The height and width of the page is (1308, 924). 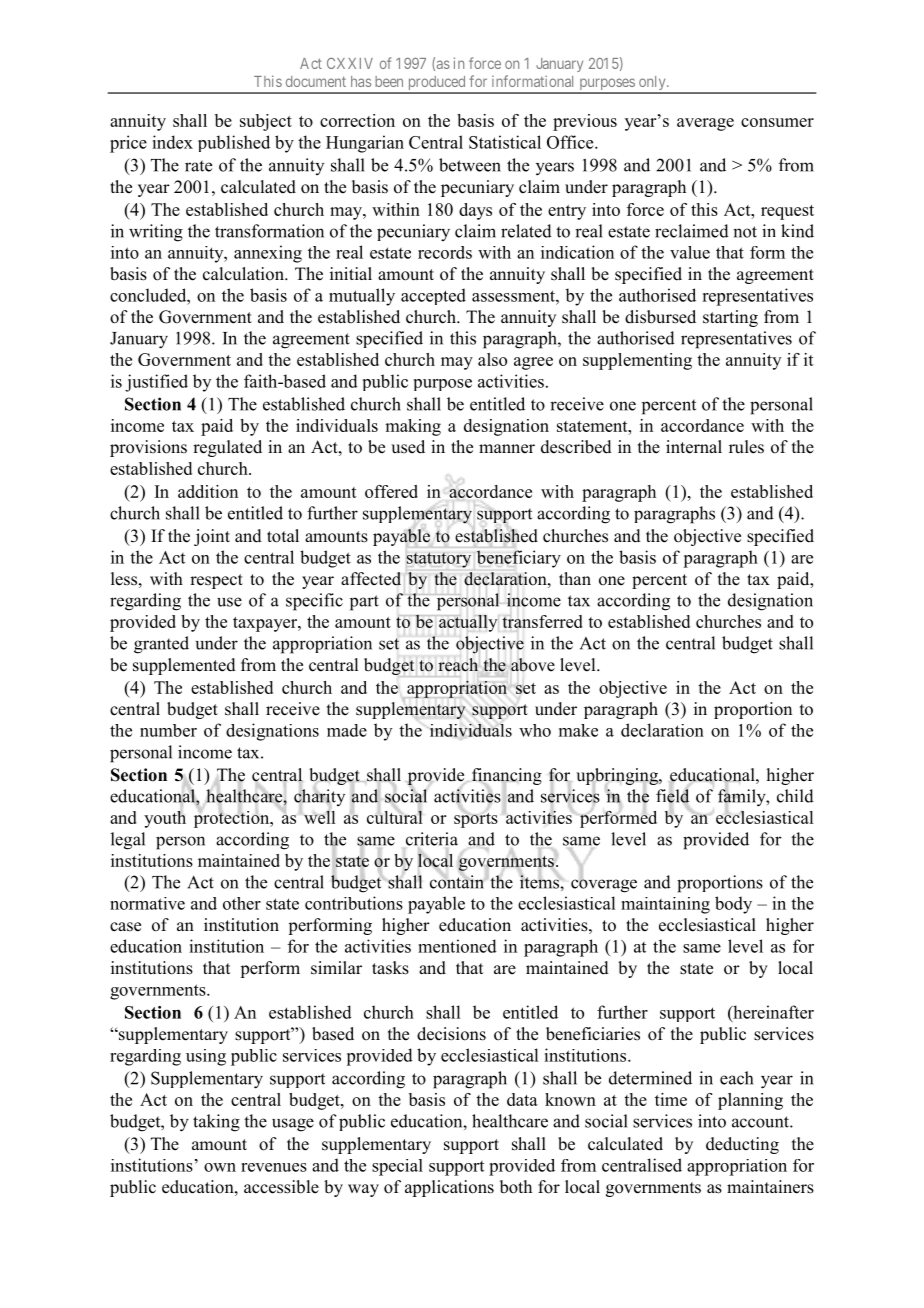 I want to click on youth, so click(x=165, y=819).
